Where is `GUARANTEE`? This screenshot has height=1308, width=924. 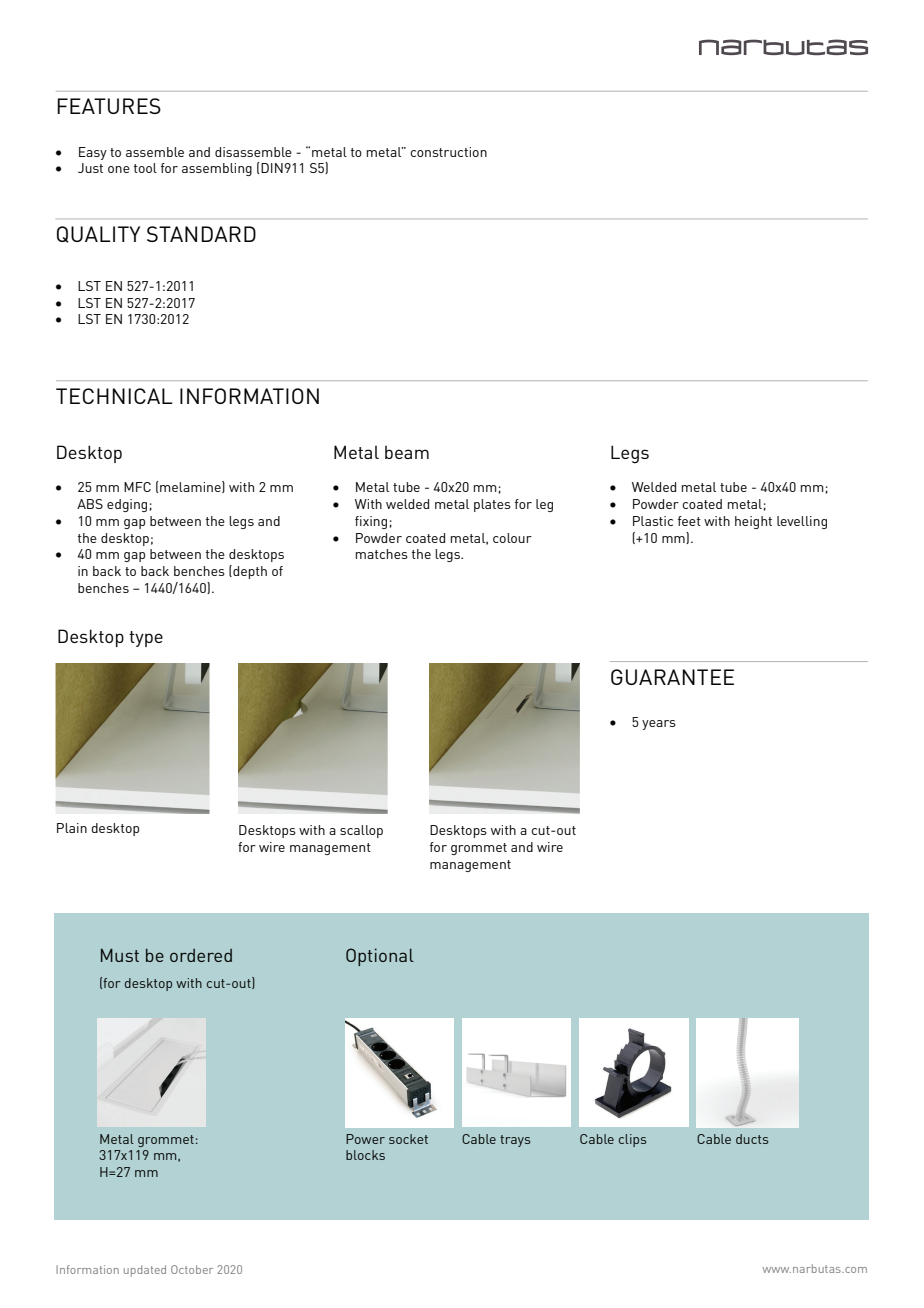 GUARANTEE is located at coordinates (672, 677).
